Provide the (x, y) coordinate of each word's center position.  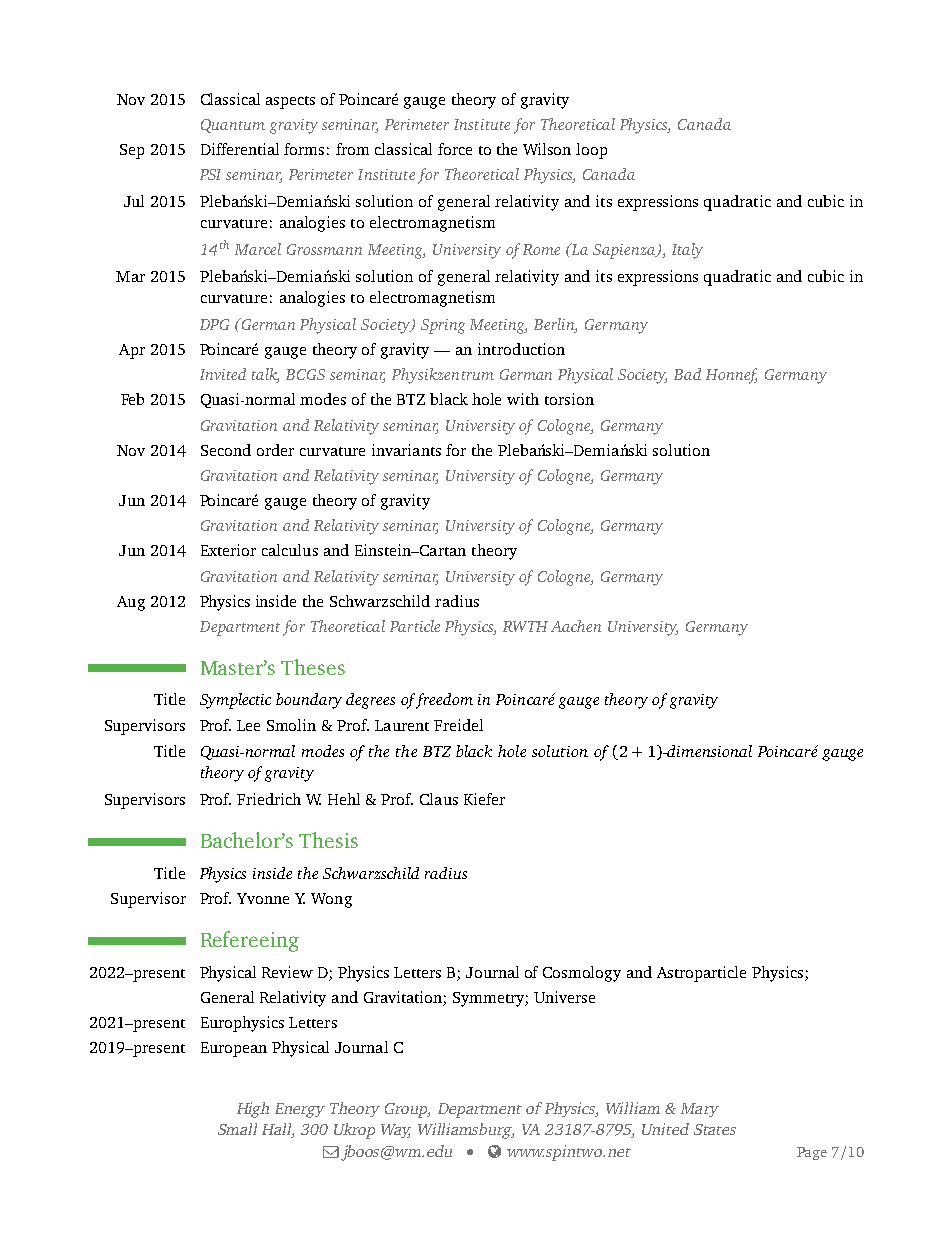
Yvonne (263, 898)
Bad (687, 374)
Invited (223, 374)
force (455, 149)
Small (237, 1129)
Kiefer (484, 799)
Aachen (576, 626)
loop (591, 151)
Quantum (233, 126)
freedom (444, 701)
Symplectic (235, 701)
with (523, 399)
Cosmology (582, 974)
